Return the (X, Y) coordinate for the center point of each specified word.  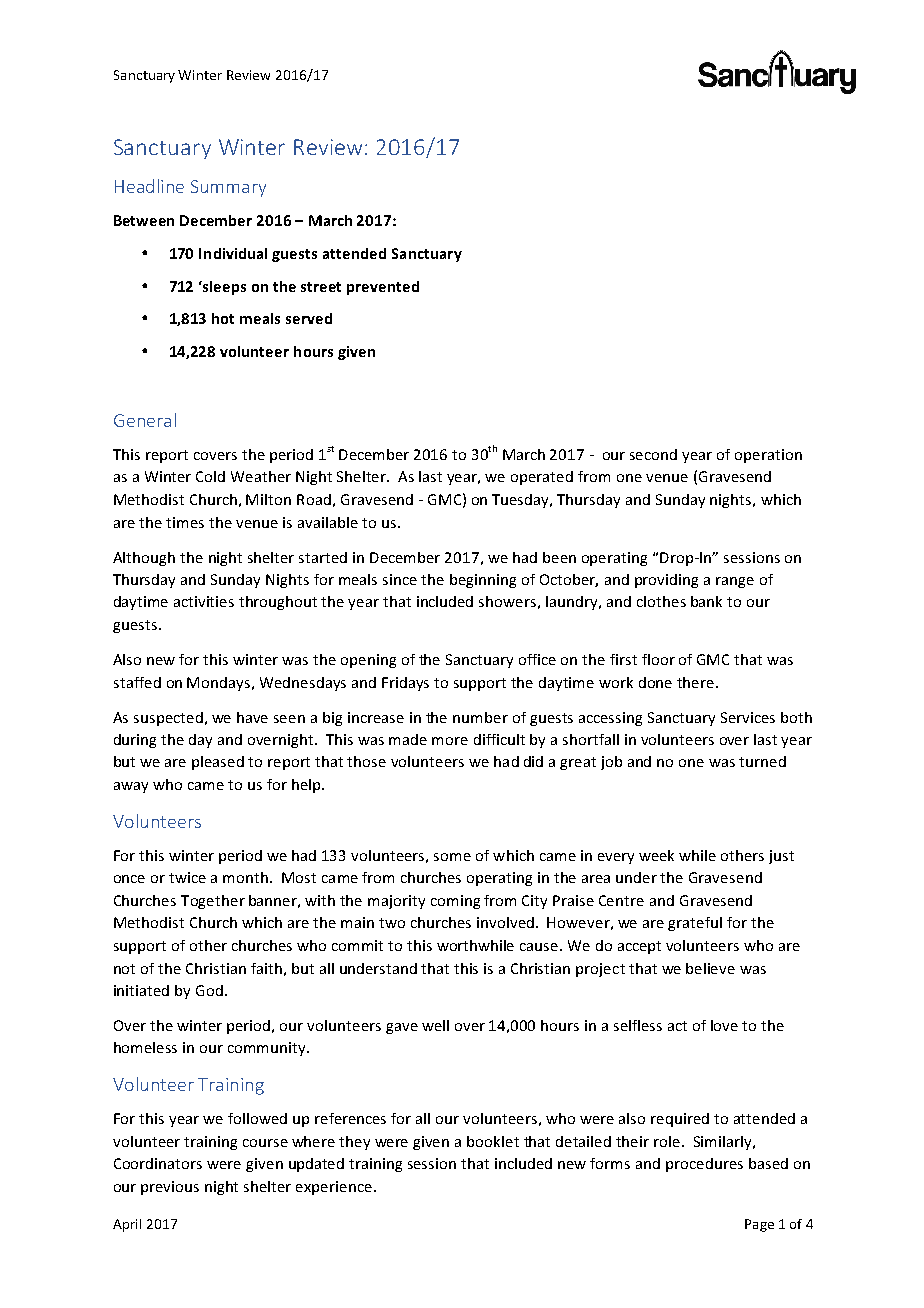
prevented (383, 288)
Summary (228, 188)
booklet (493, 1141)
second (653, 454)
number (480, 717)
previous (170, 1188)
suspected (168, 719)
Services (748, 717)
